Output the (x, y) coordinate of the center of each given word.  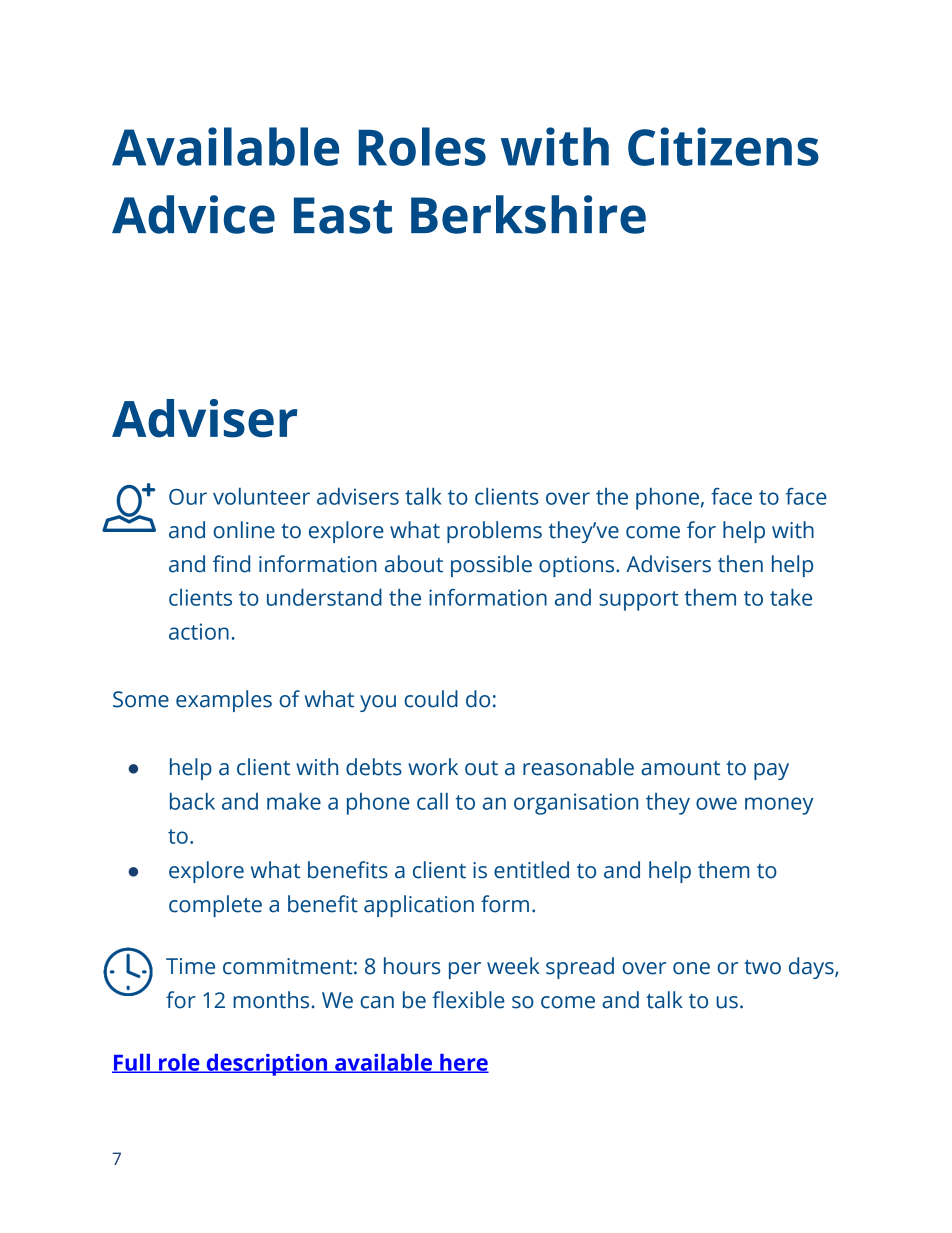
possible (491, 566)
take (791, 597)
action (199, 631)
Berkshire (528, 214)
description (267, 1065)
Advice (193, 214)
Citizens (723, 146)
